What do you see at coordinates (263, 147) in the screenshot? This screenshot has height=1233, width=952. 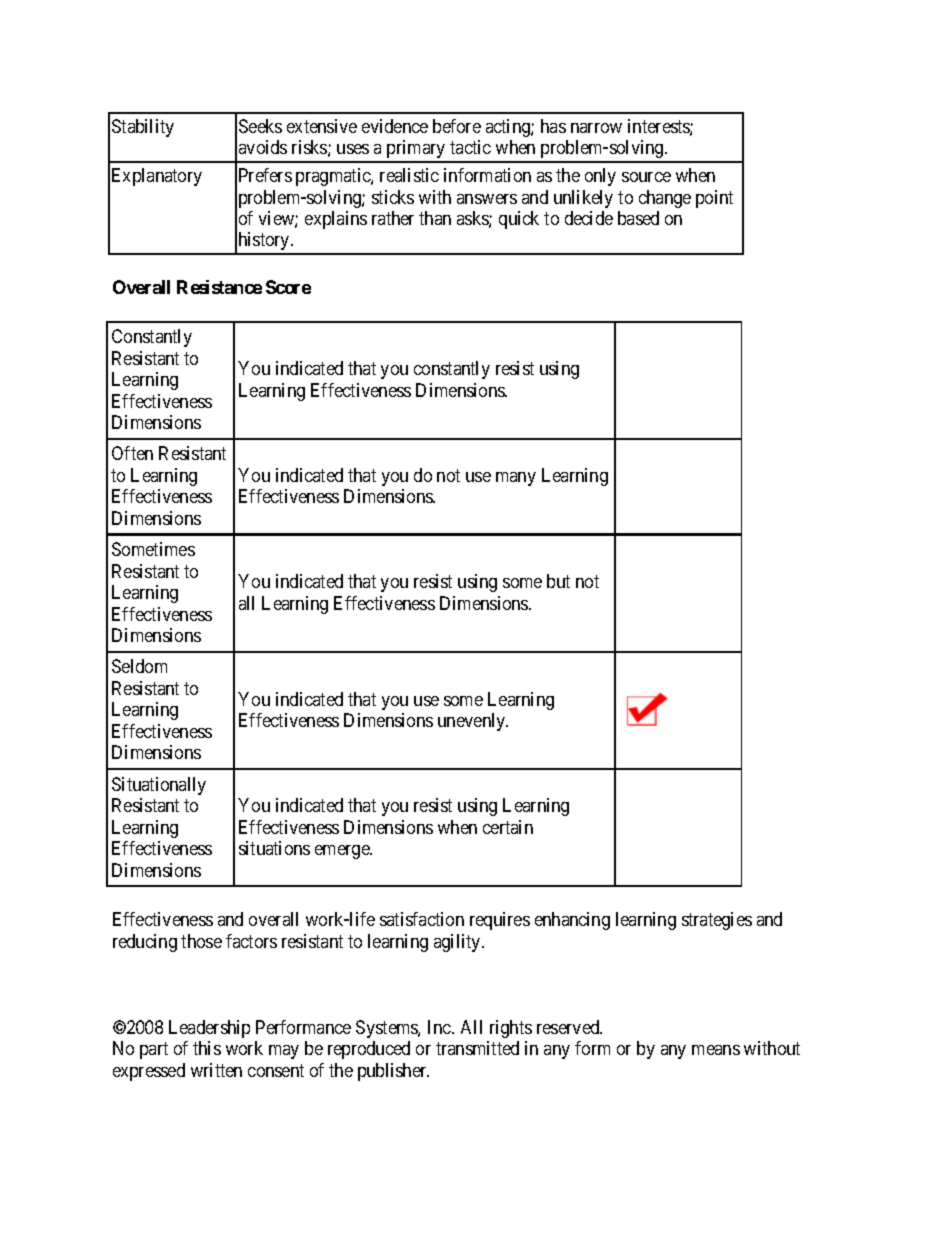 I see `avoids` at bounding box center [263, 147].
